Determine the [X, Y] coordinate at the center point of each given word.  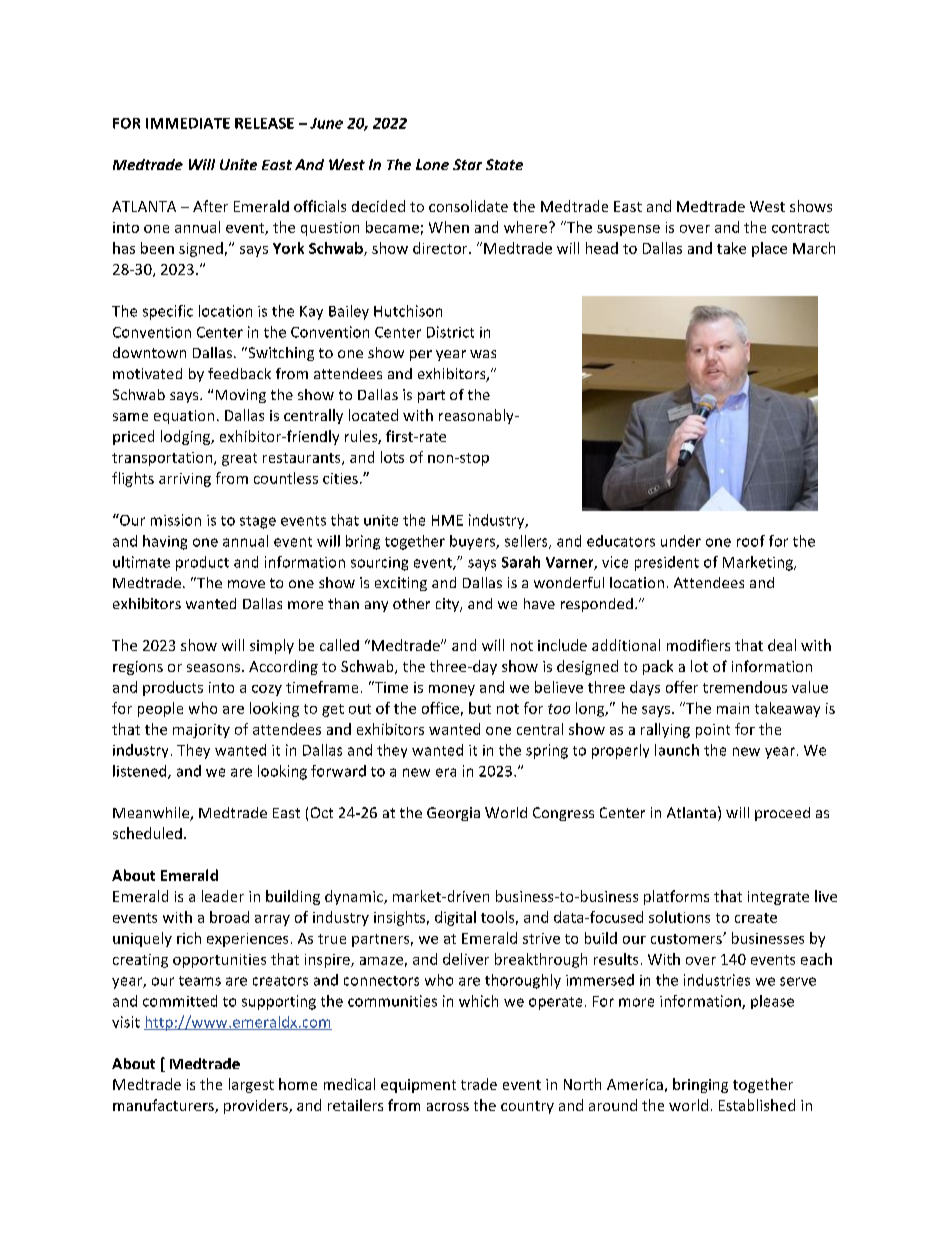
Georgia [453, 814]
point [713, 731]
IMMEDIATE [188, 123]
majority [201, 731]
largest [251, 1085]
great [239, 459]
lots [392, 457]
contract [800, 228]
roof [751, 541]
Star [467, 164]
